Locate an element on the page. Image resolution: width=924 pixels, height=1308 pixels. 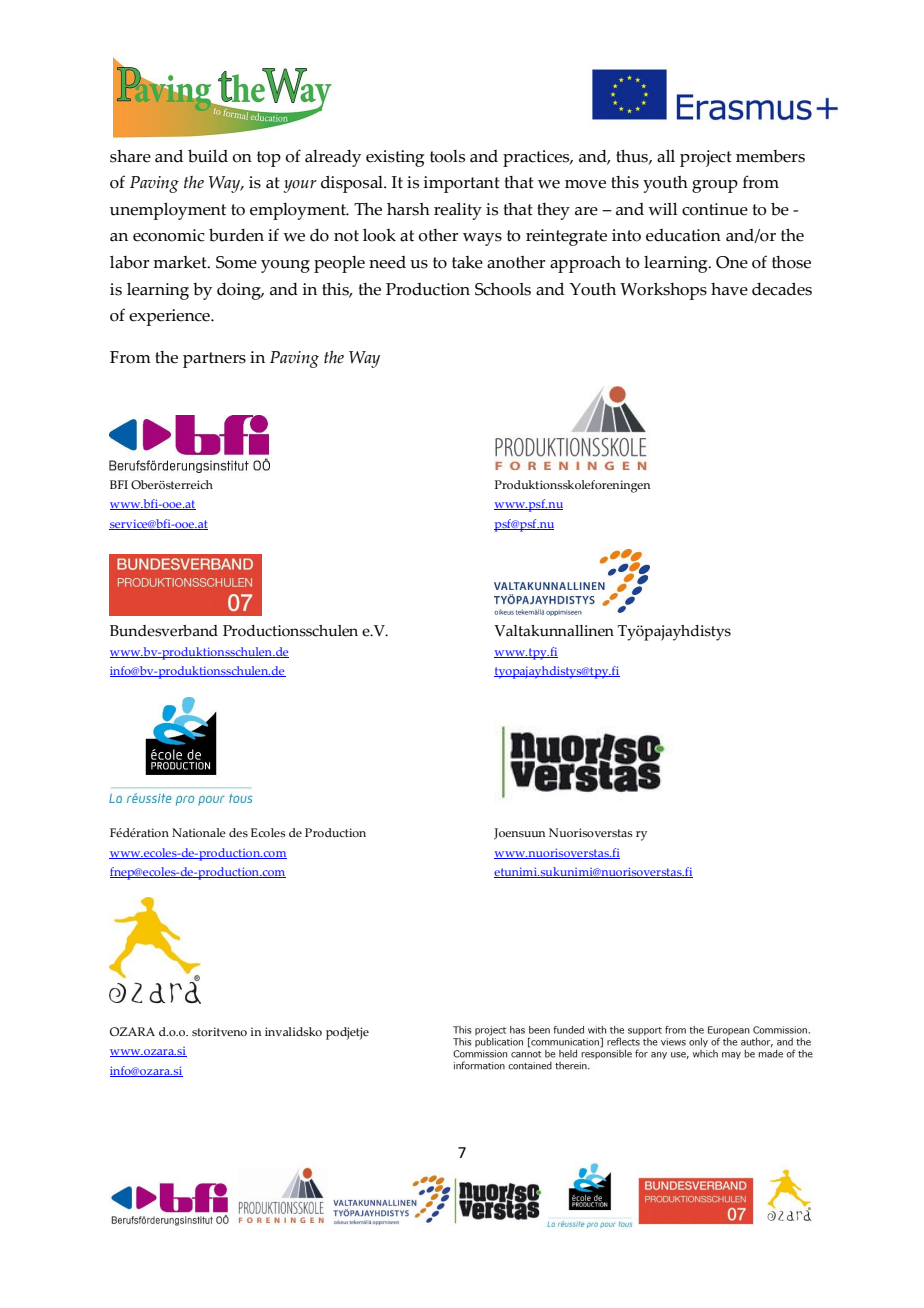
Schools is located at coordinates (503, 289).
